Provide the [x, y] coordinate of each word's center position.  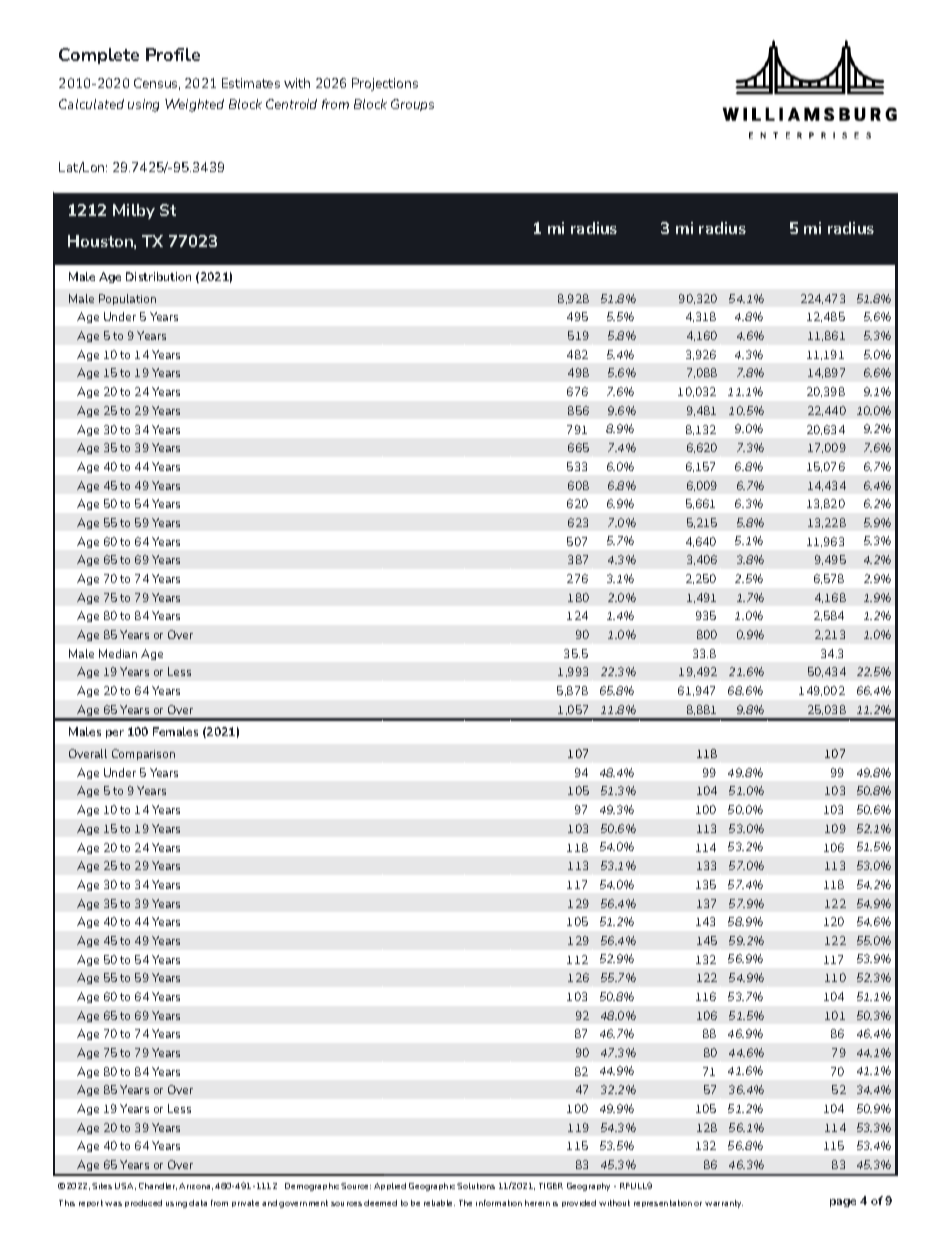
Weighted [194, 105]
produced [143, 1203]
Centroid [291, 104]
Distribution [158, 276]
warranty [724, 1204]
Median [118, 653]
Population [127, 299]
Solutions [476, 1186]
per [115, 734]
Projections [385, 84]
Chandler [158, 1186]
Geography [588, 1187]
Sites [102, 1186]
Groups [412, 105]
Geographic [432, 1187]
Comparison [143, 754]
